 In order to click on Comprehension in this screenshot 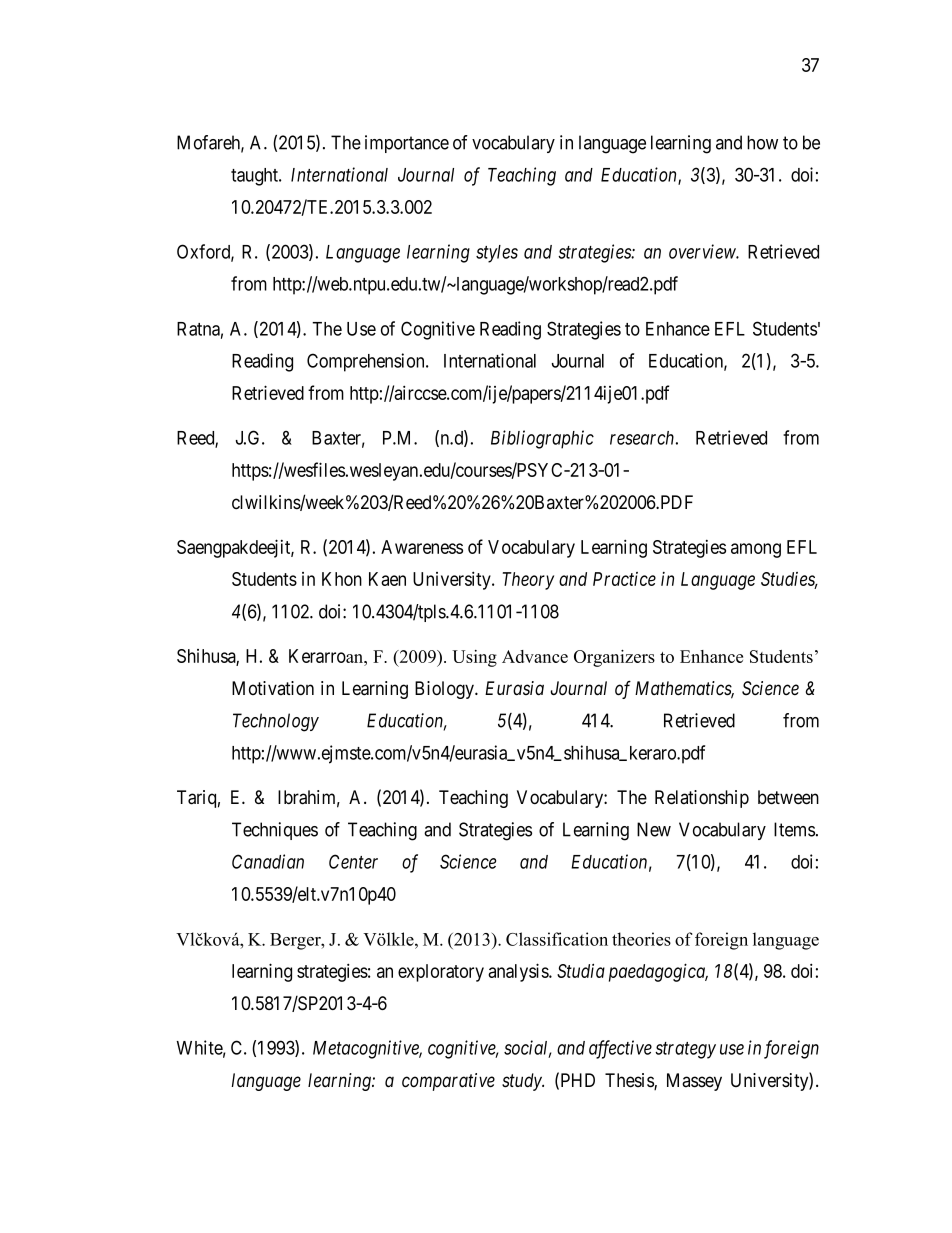, I will do `click(367, 362)`.
